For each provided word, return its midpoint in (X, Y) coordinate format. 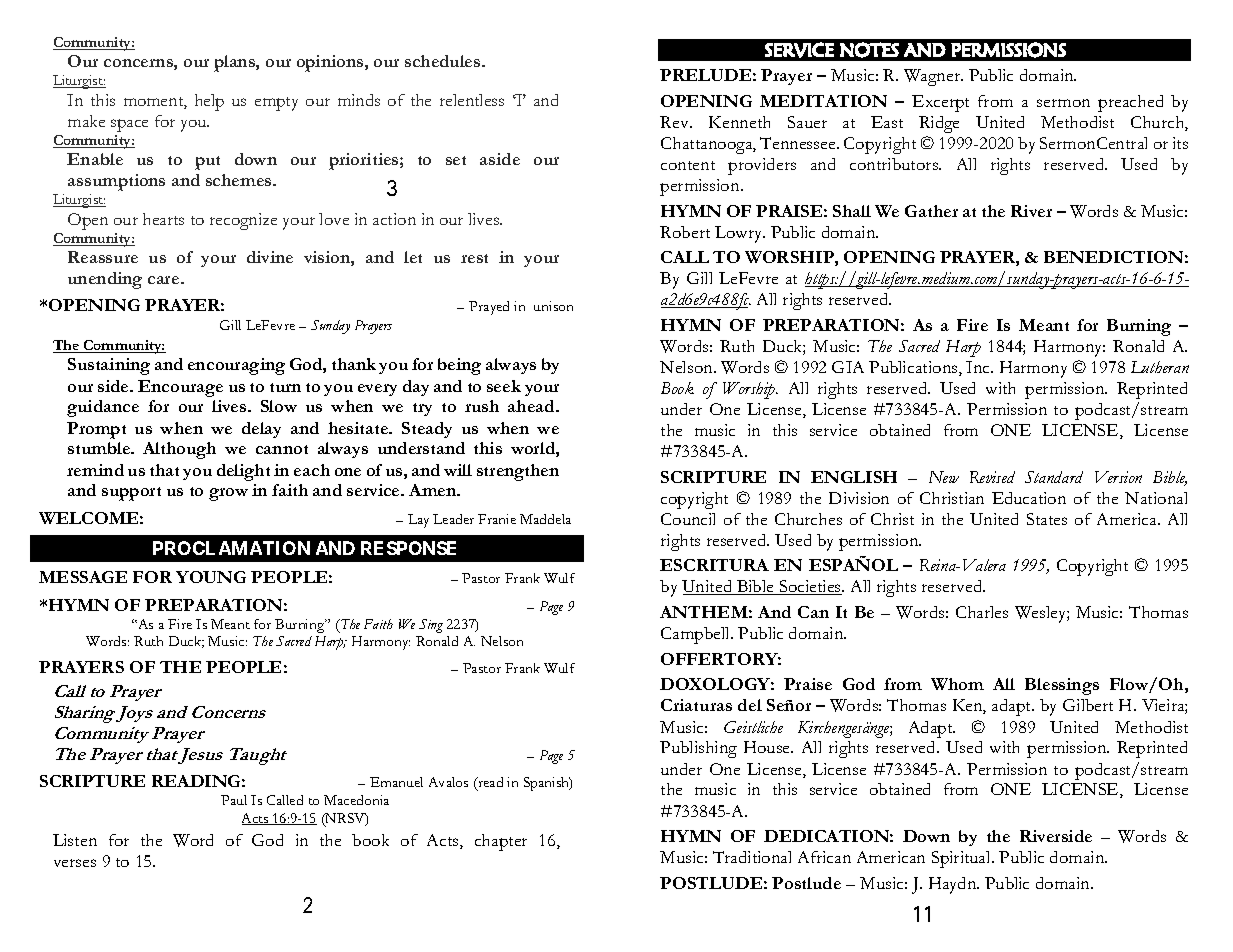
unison (553, 306)
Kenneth (739, 122)
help (209, 102)
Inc (979, 367)
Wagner (933, 77)
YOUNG (211, 577)
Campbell (697, 635)
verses (75, 863)
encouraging (236, 366)
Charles (982, 612)
